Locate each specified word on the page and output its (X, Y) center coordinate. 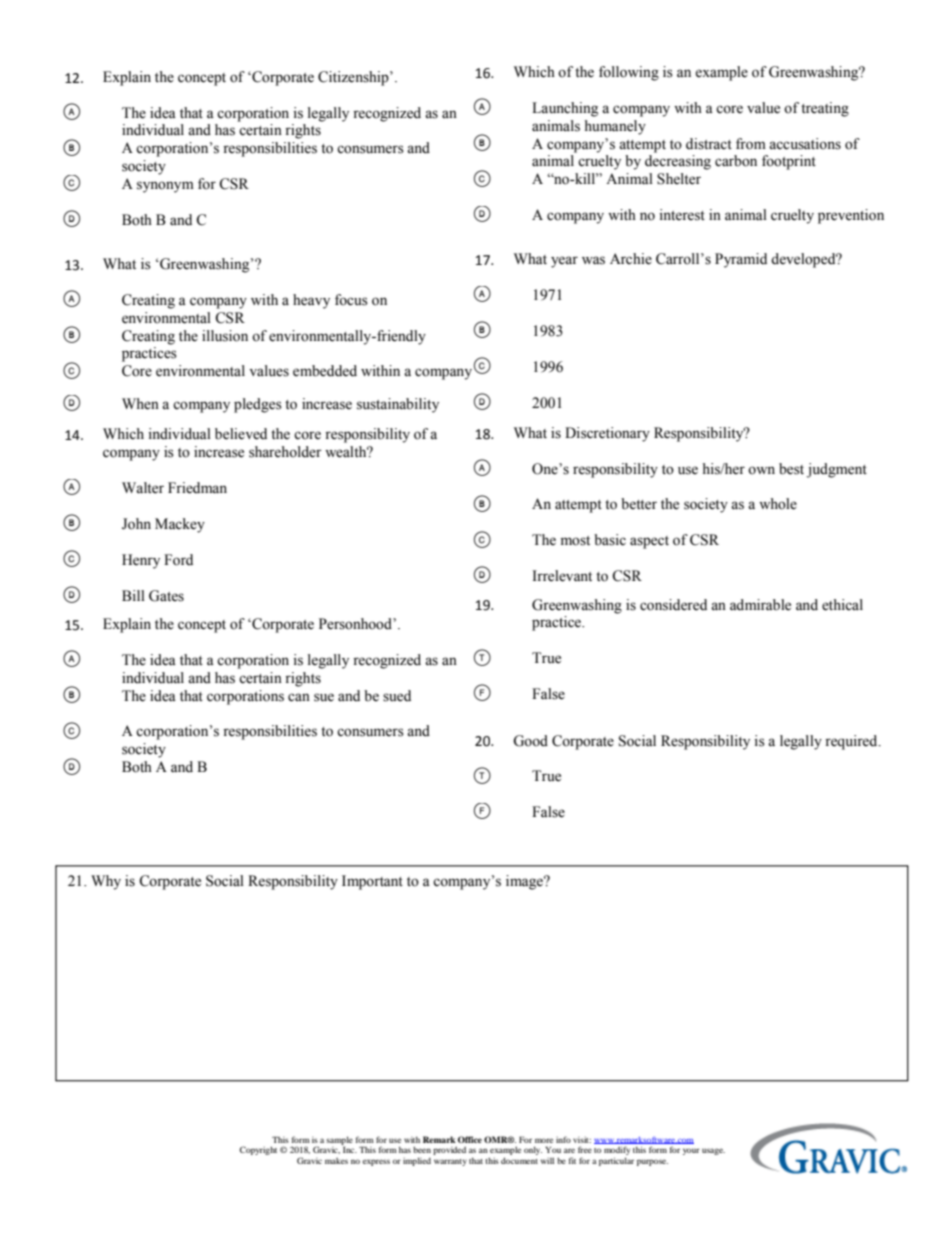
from (751, 144)
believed (241, 434)
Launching (565, 109)
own (761, 470)
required (852, 742)
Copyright (258, 1150)
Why (106, 882)
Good (530, 741)
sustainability (398, 405)
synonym (165, 187)
